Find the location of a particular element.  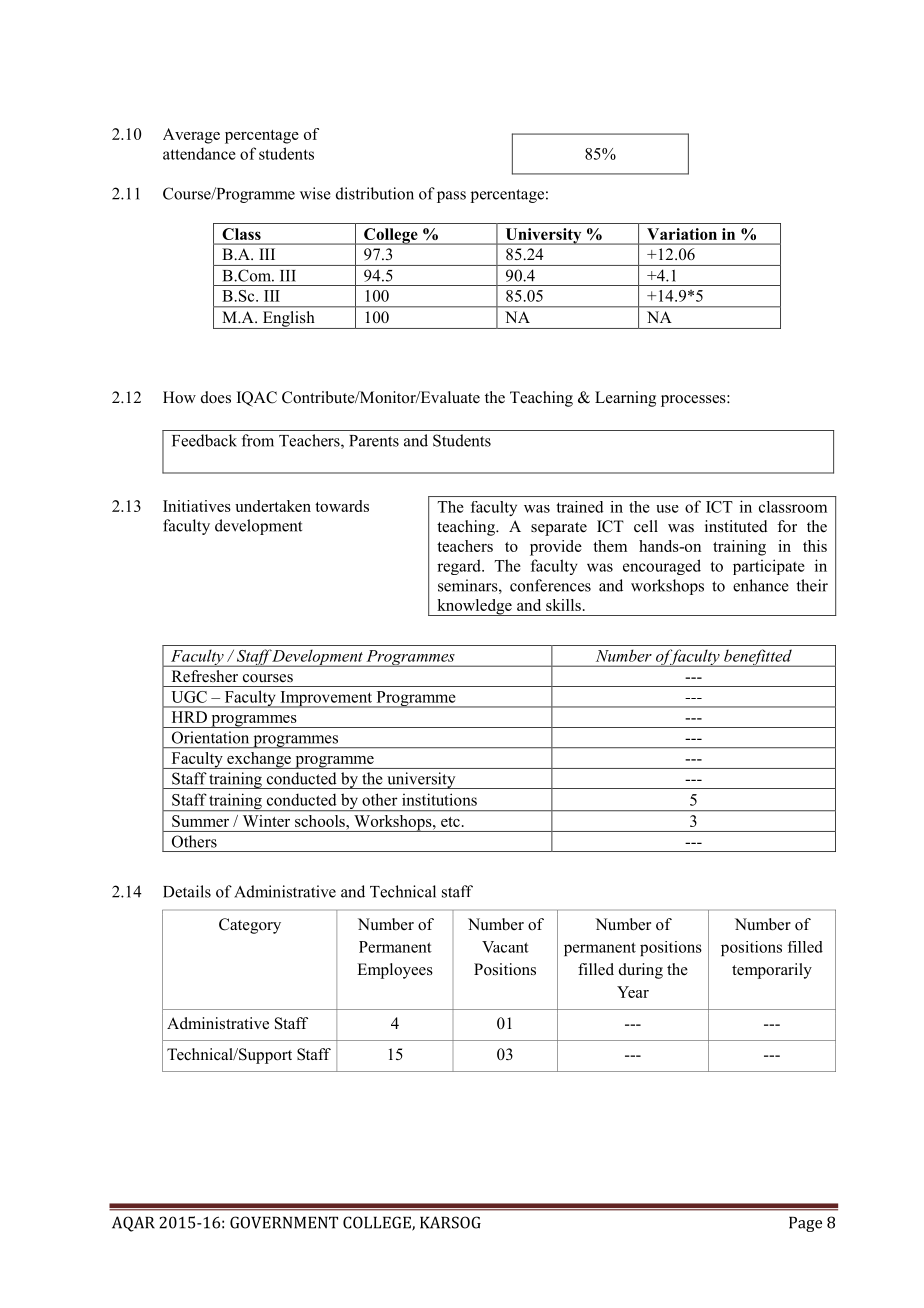

GOVERNMENT is located at coordinates (284, 1222).
